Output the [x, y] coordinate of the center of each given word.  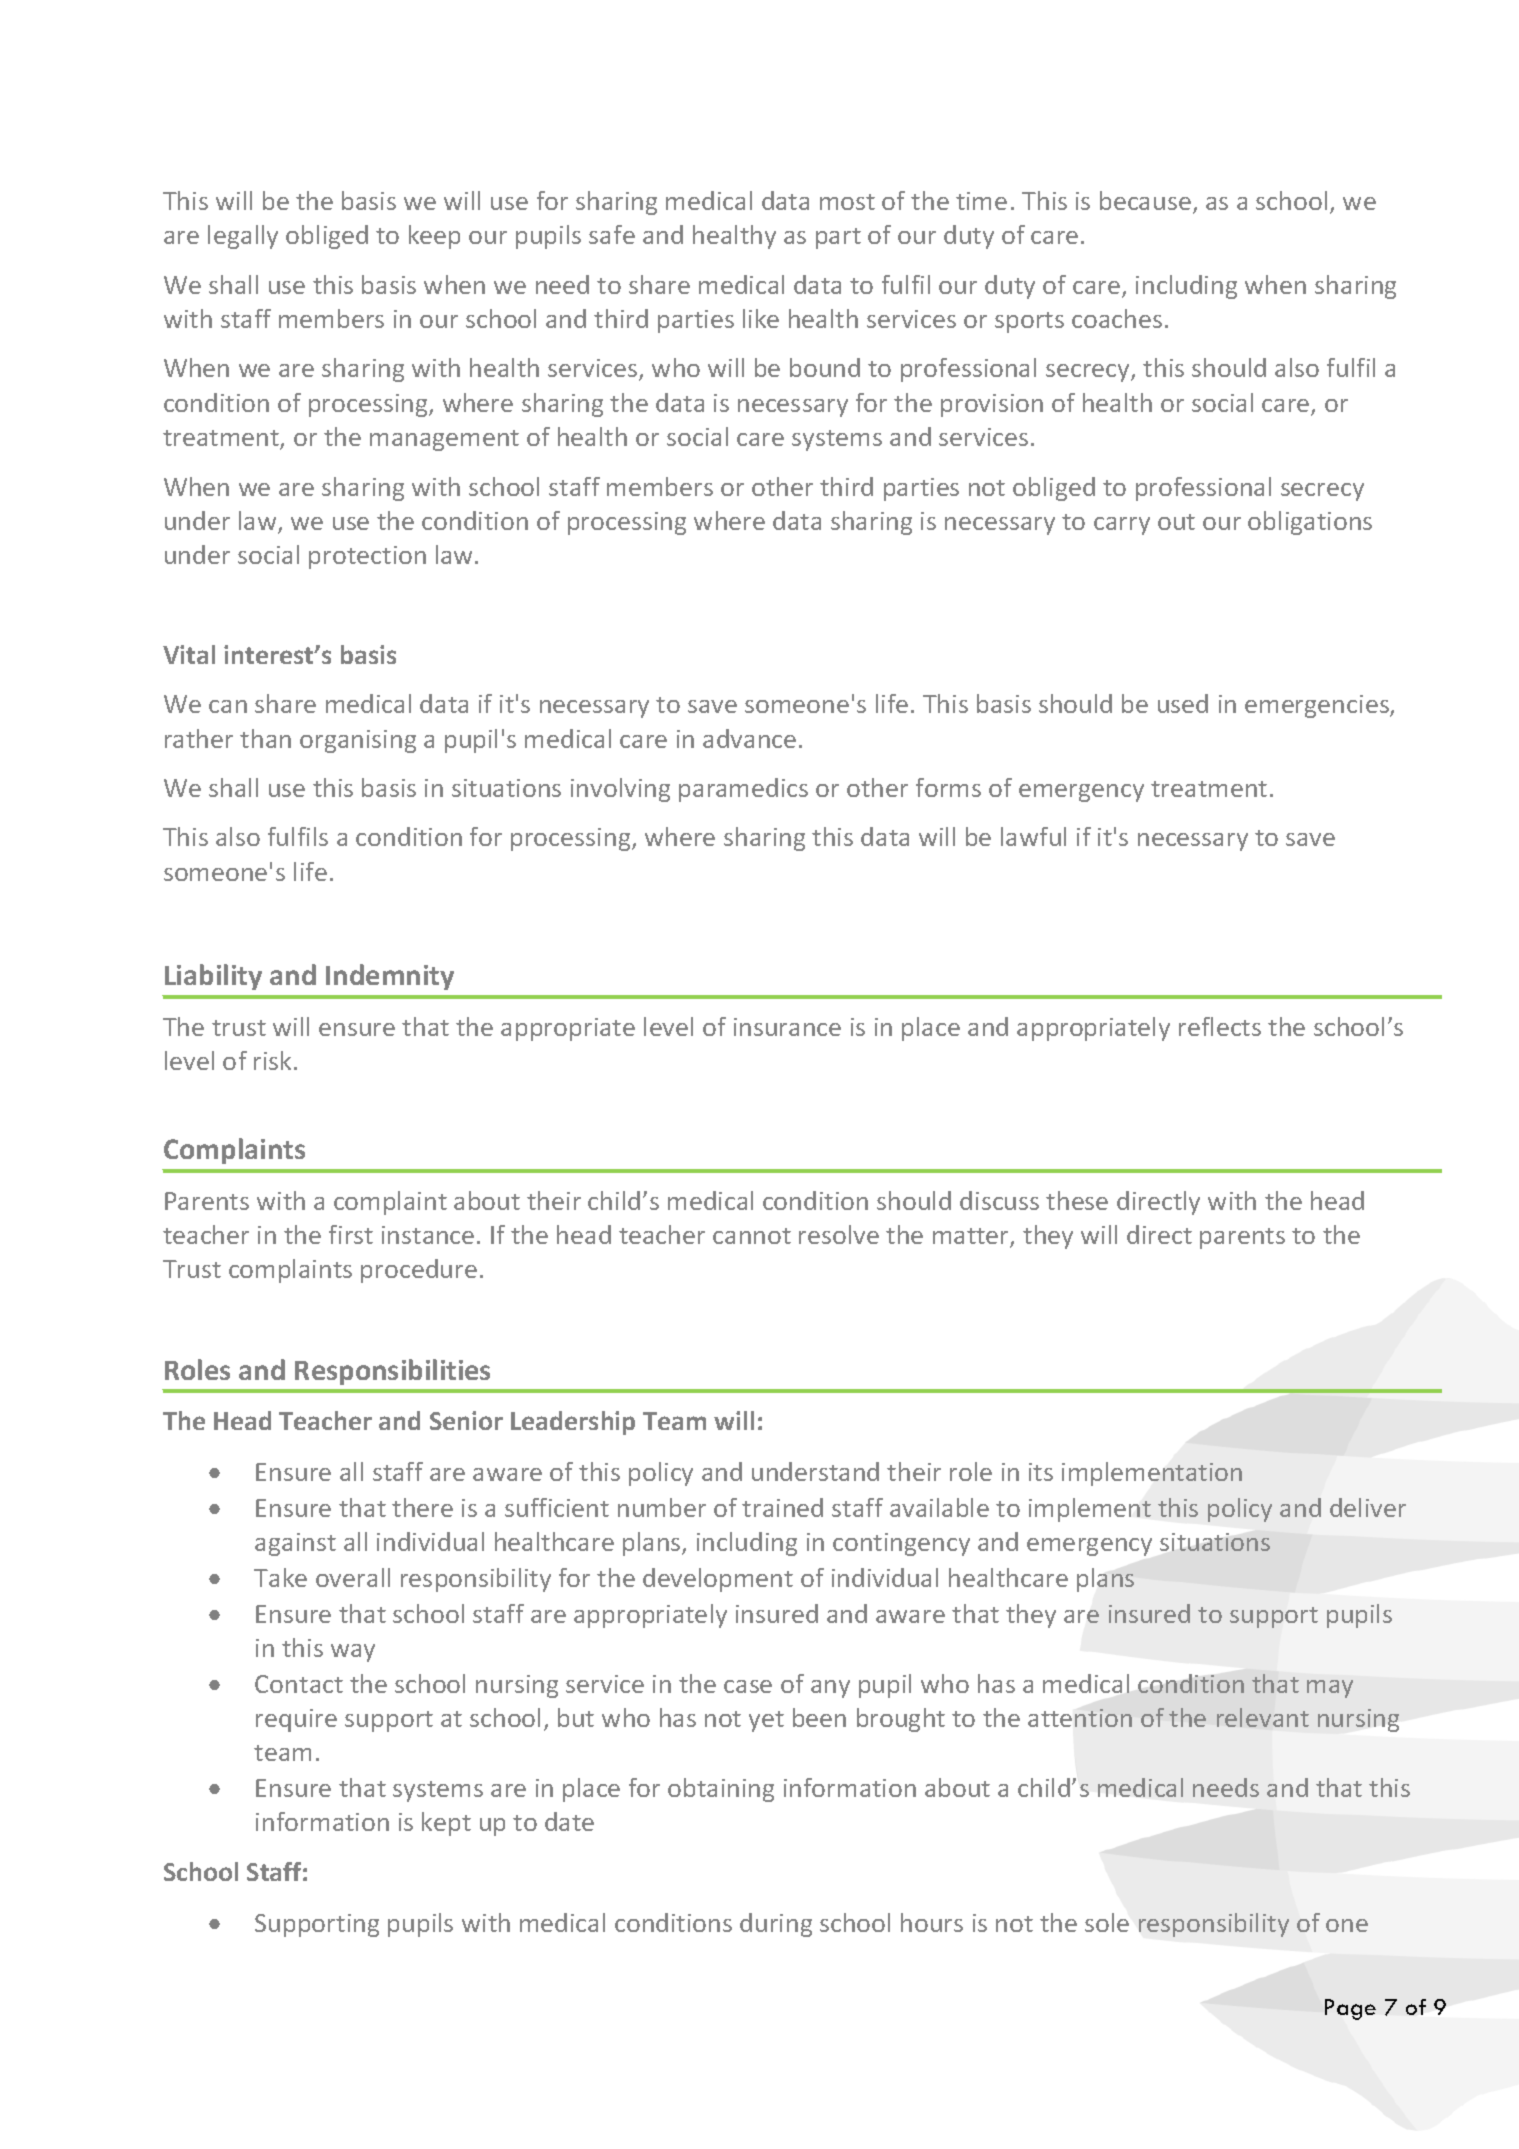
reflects [1220, 1026]
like [761, 318]
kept [446, 1824]
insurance [787, 1027]
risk [274, 1060]
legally [243, 237]
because [1145, 200]
